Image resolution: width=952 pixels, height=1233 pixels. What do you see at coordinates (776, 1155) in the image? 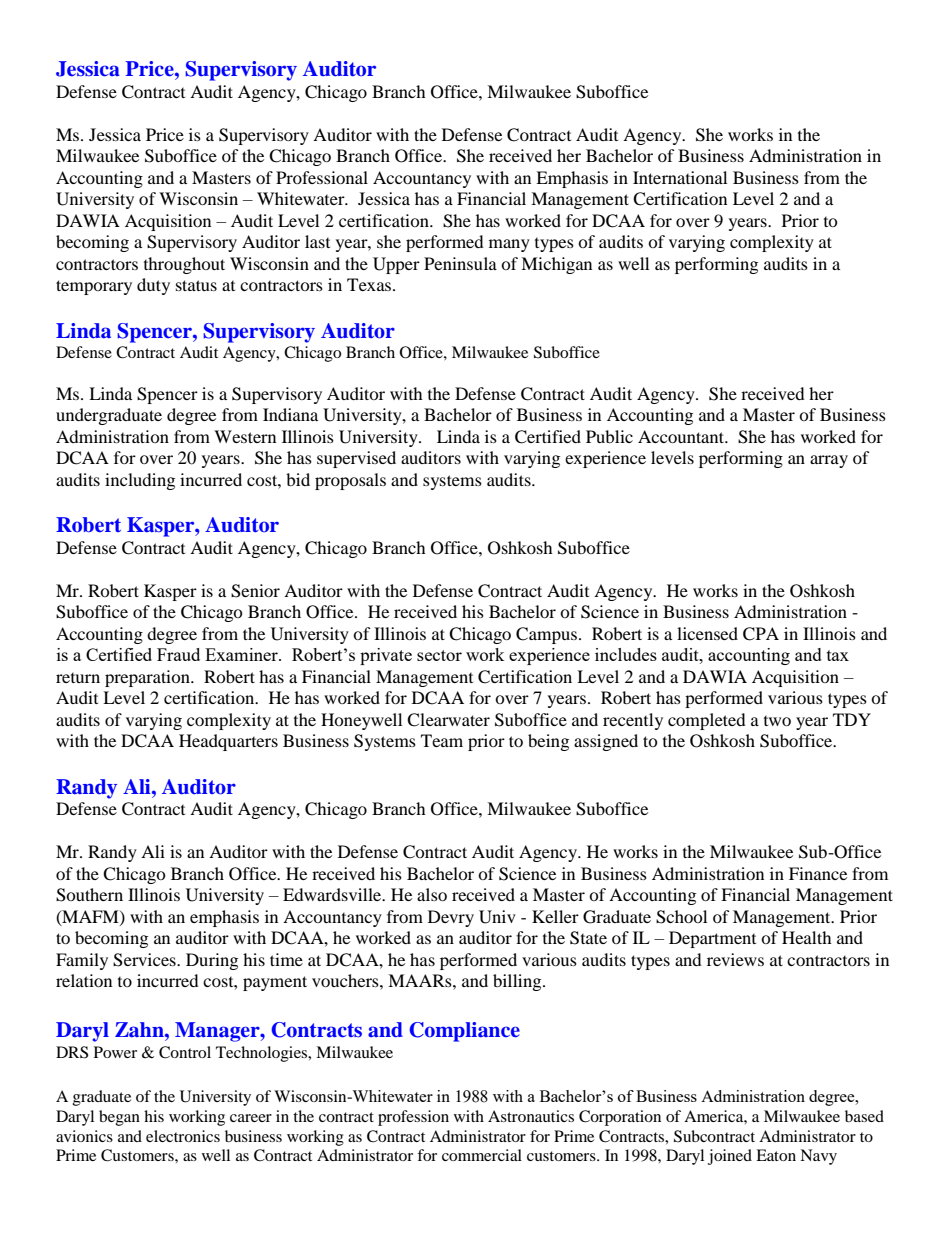
I see `Eaton` at bounding box center [776, 1155].
